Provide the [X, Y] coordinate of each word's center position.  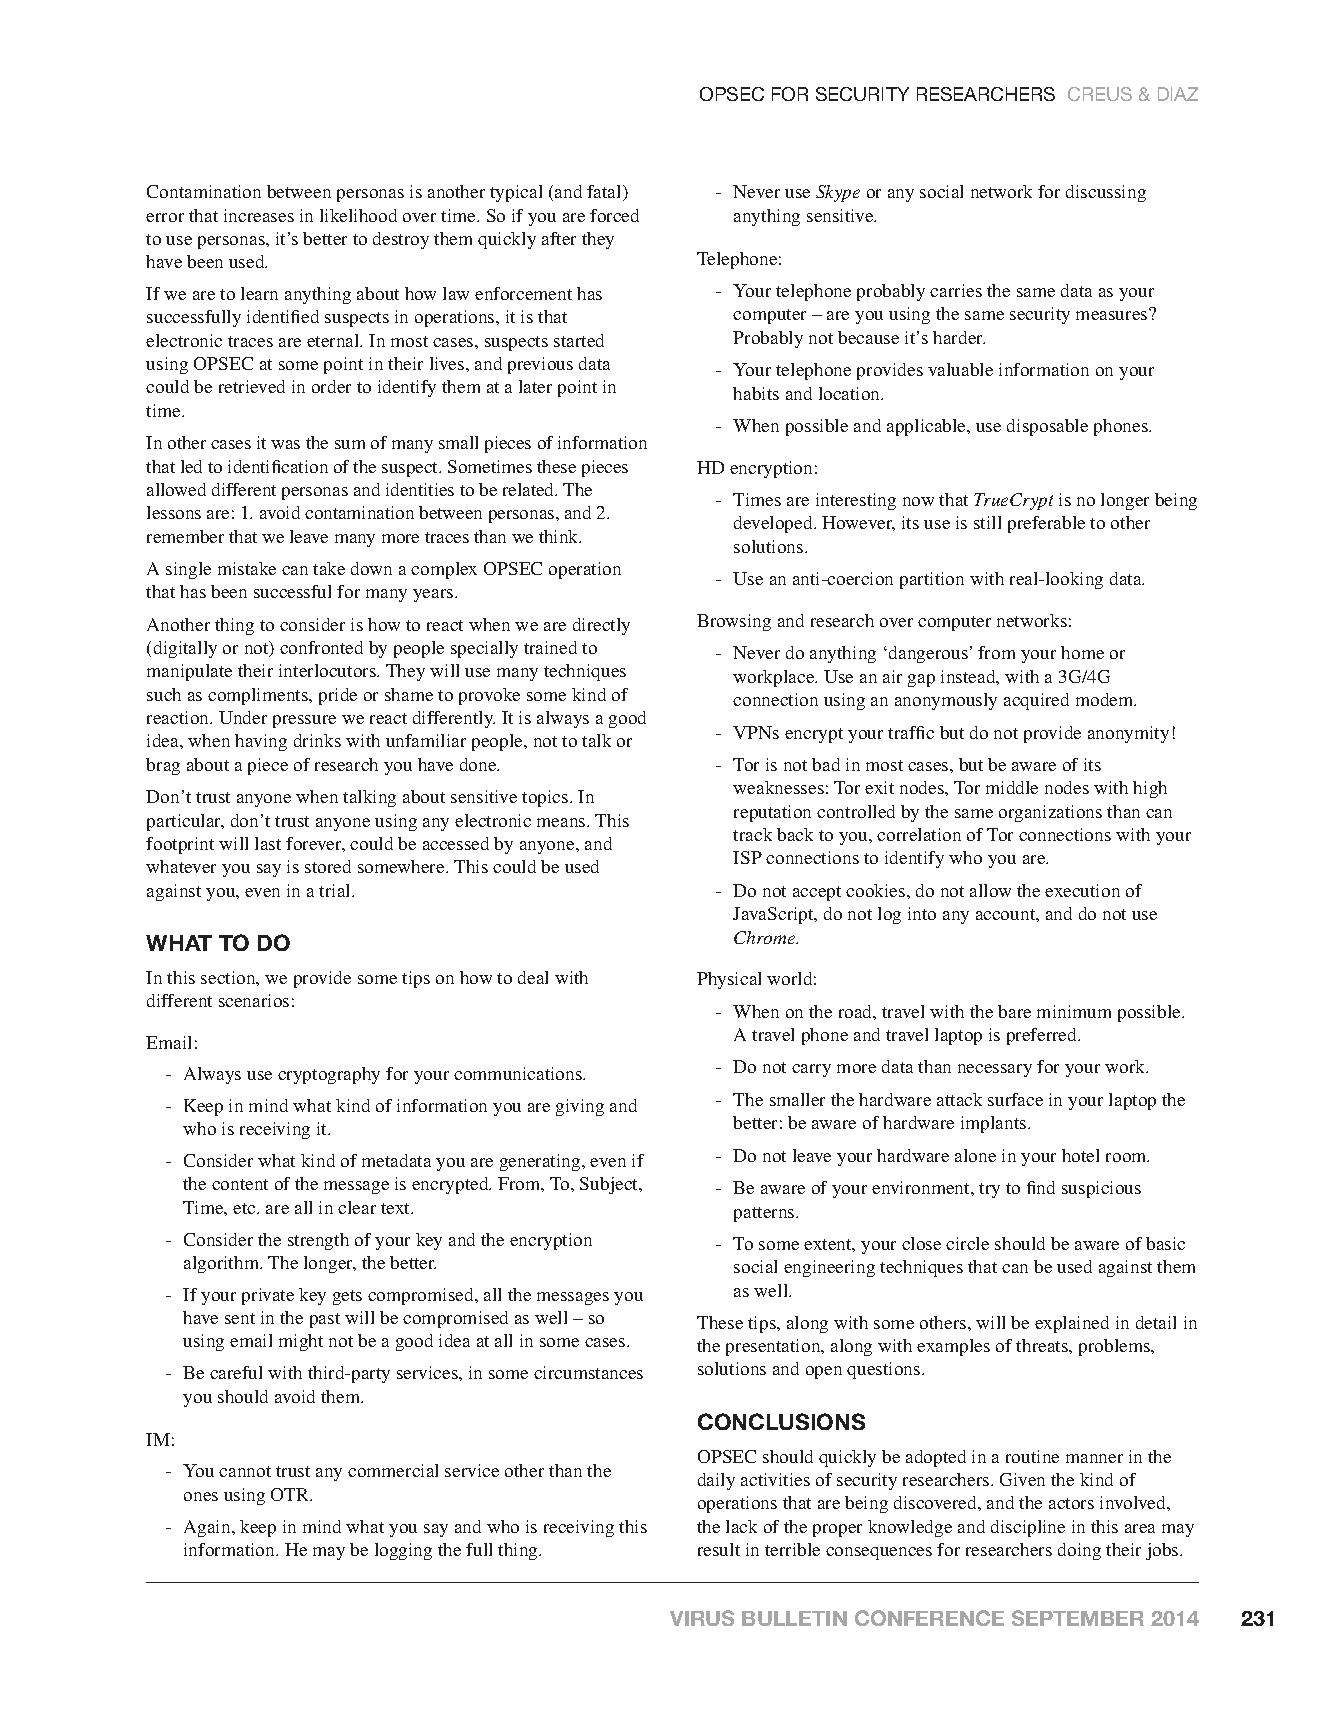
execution [1082, 890]
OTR [291, 1494]
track [752, 834]
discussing [1106, 193]
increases [259, 215]
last [268, 843]
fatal [605, 193]
